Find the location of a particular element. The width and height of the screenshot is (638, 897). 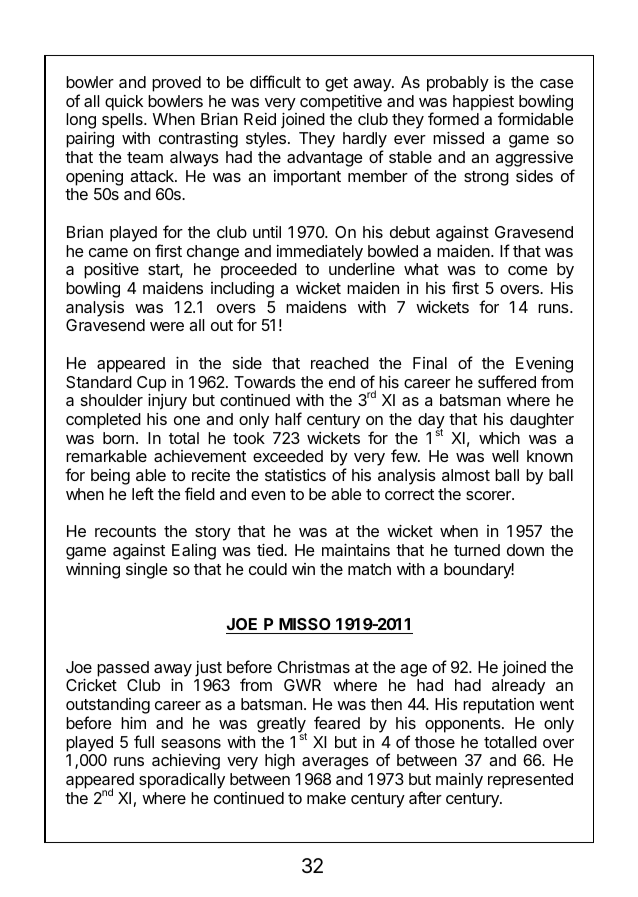

Christmas is located at coordinates (313, 667).
